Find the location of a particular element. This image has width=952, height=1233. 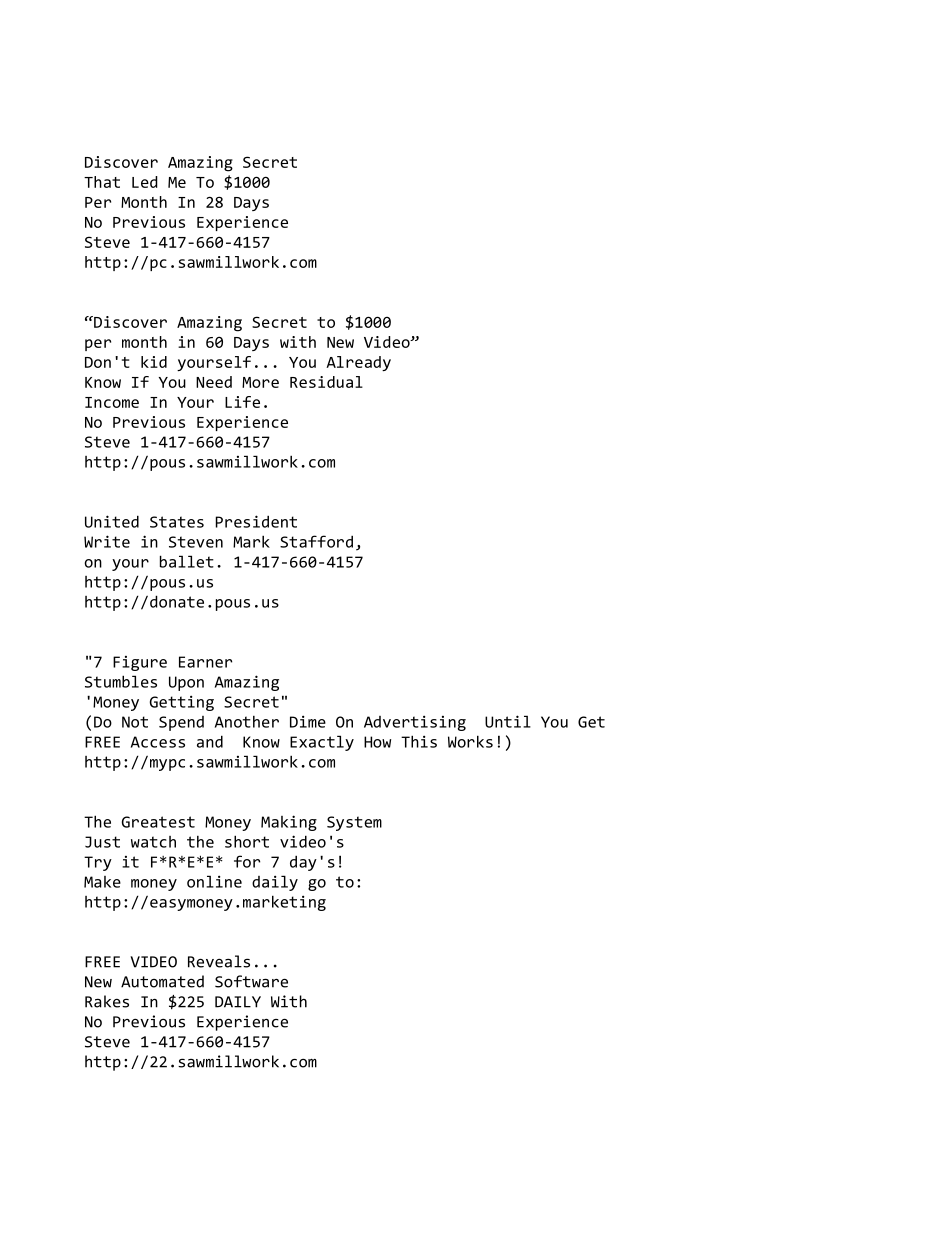

Dime is located at coordinates (308, 721).
